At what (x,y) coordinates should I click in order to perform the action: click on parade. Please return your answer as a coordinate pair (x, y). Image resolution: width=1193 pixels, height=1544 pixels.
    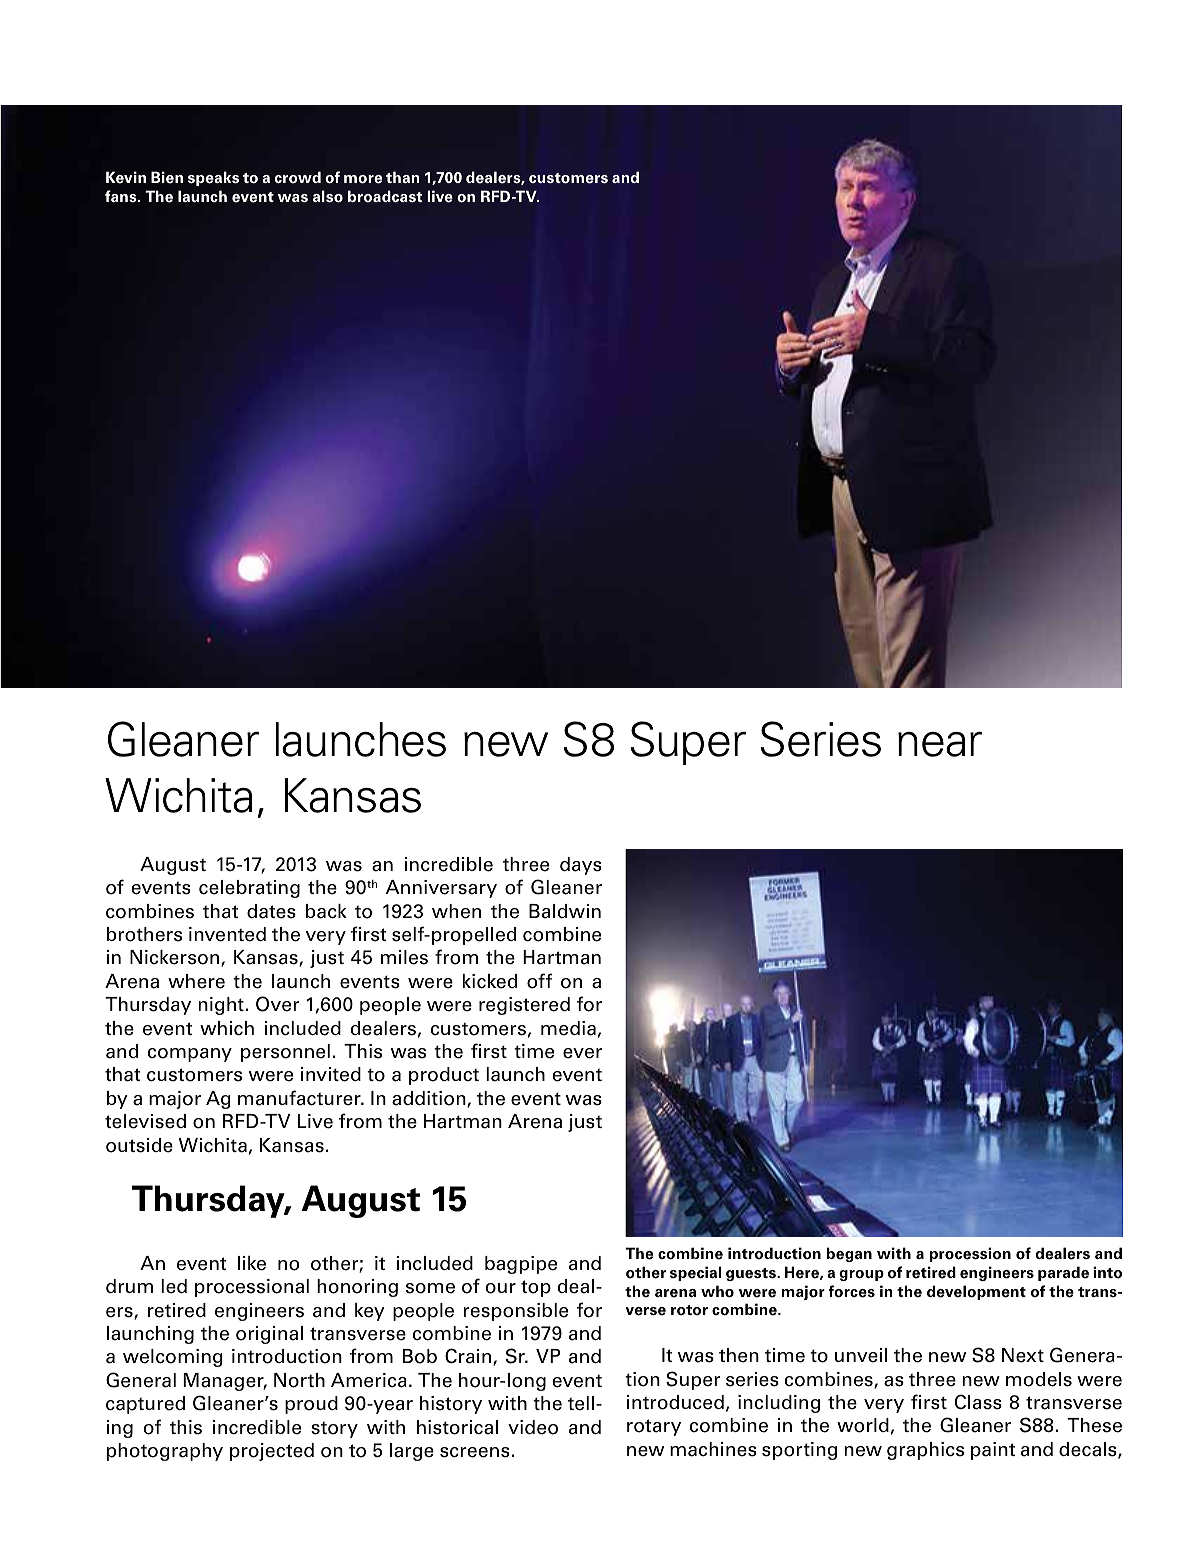
    Looking at the image, I should click on (1063, 1273).
